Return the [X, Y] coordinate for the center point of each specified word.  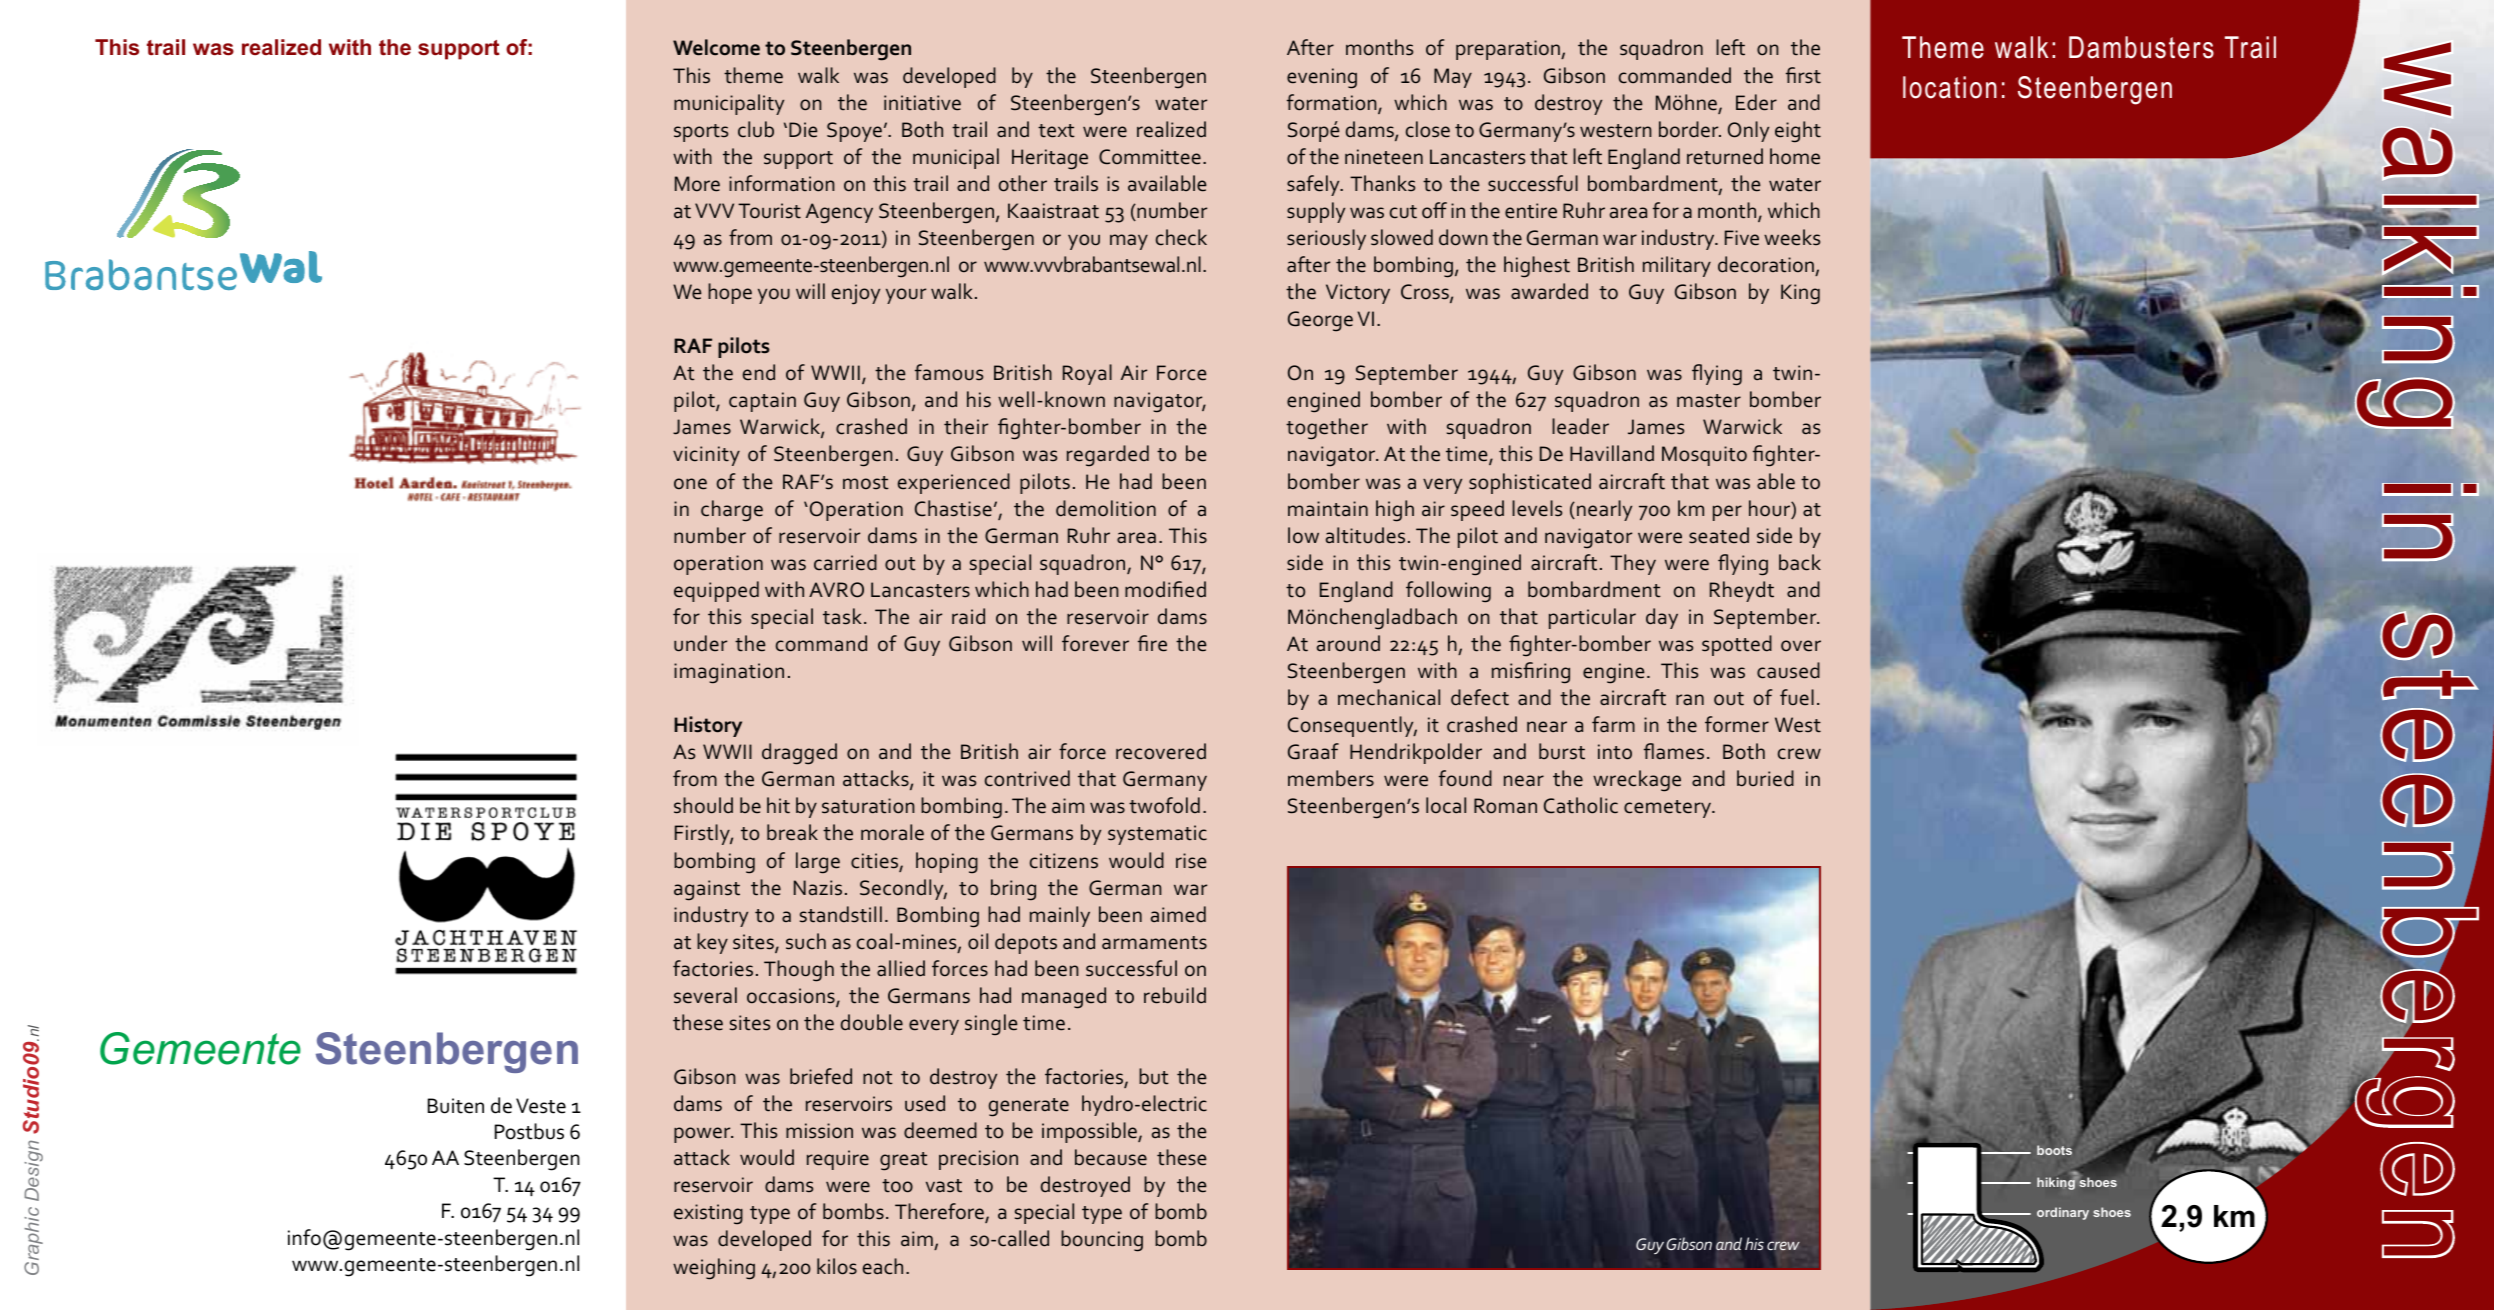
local [1446, 805]
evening [1322, 78]
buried [1765, 778]
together [1327, 429]
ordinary [2063, 1213]
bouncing [1102, 1241]
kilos [837, 1266]
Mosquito [1704, 456]
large [818, 863]
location [1950, 87]
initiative [922, 103]
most [866, 483]
